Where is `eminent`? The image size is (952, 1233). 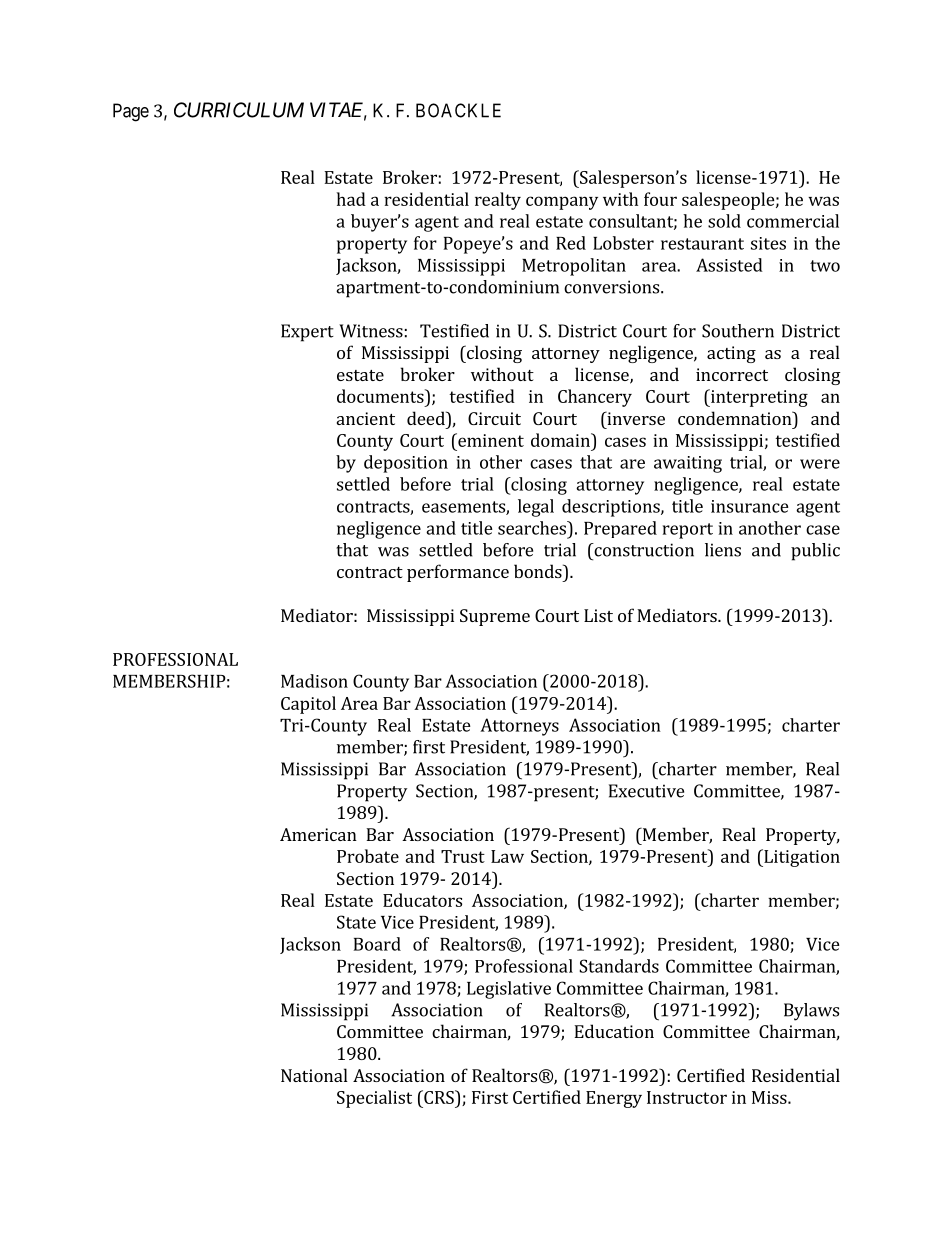
eminent is located at coordinates (490, 440).
